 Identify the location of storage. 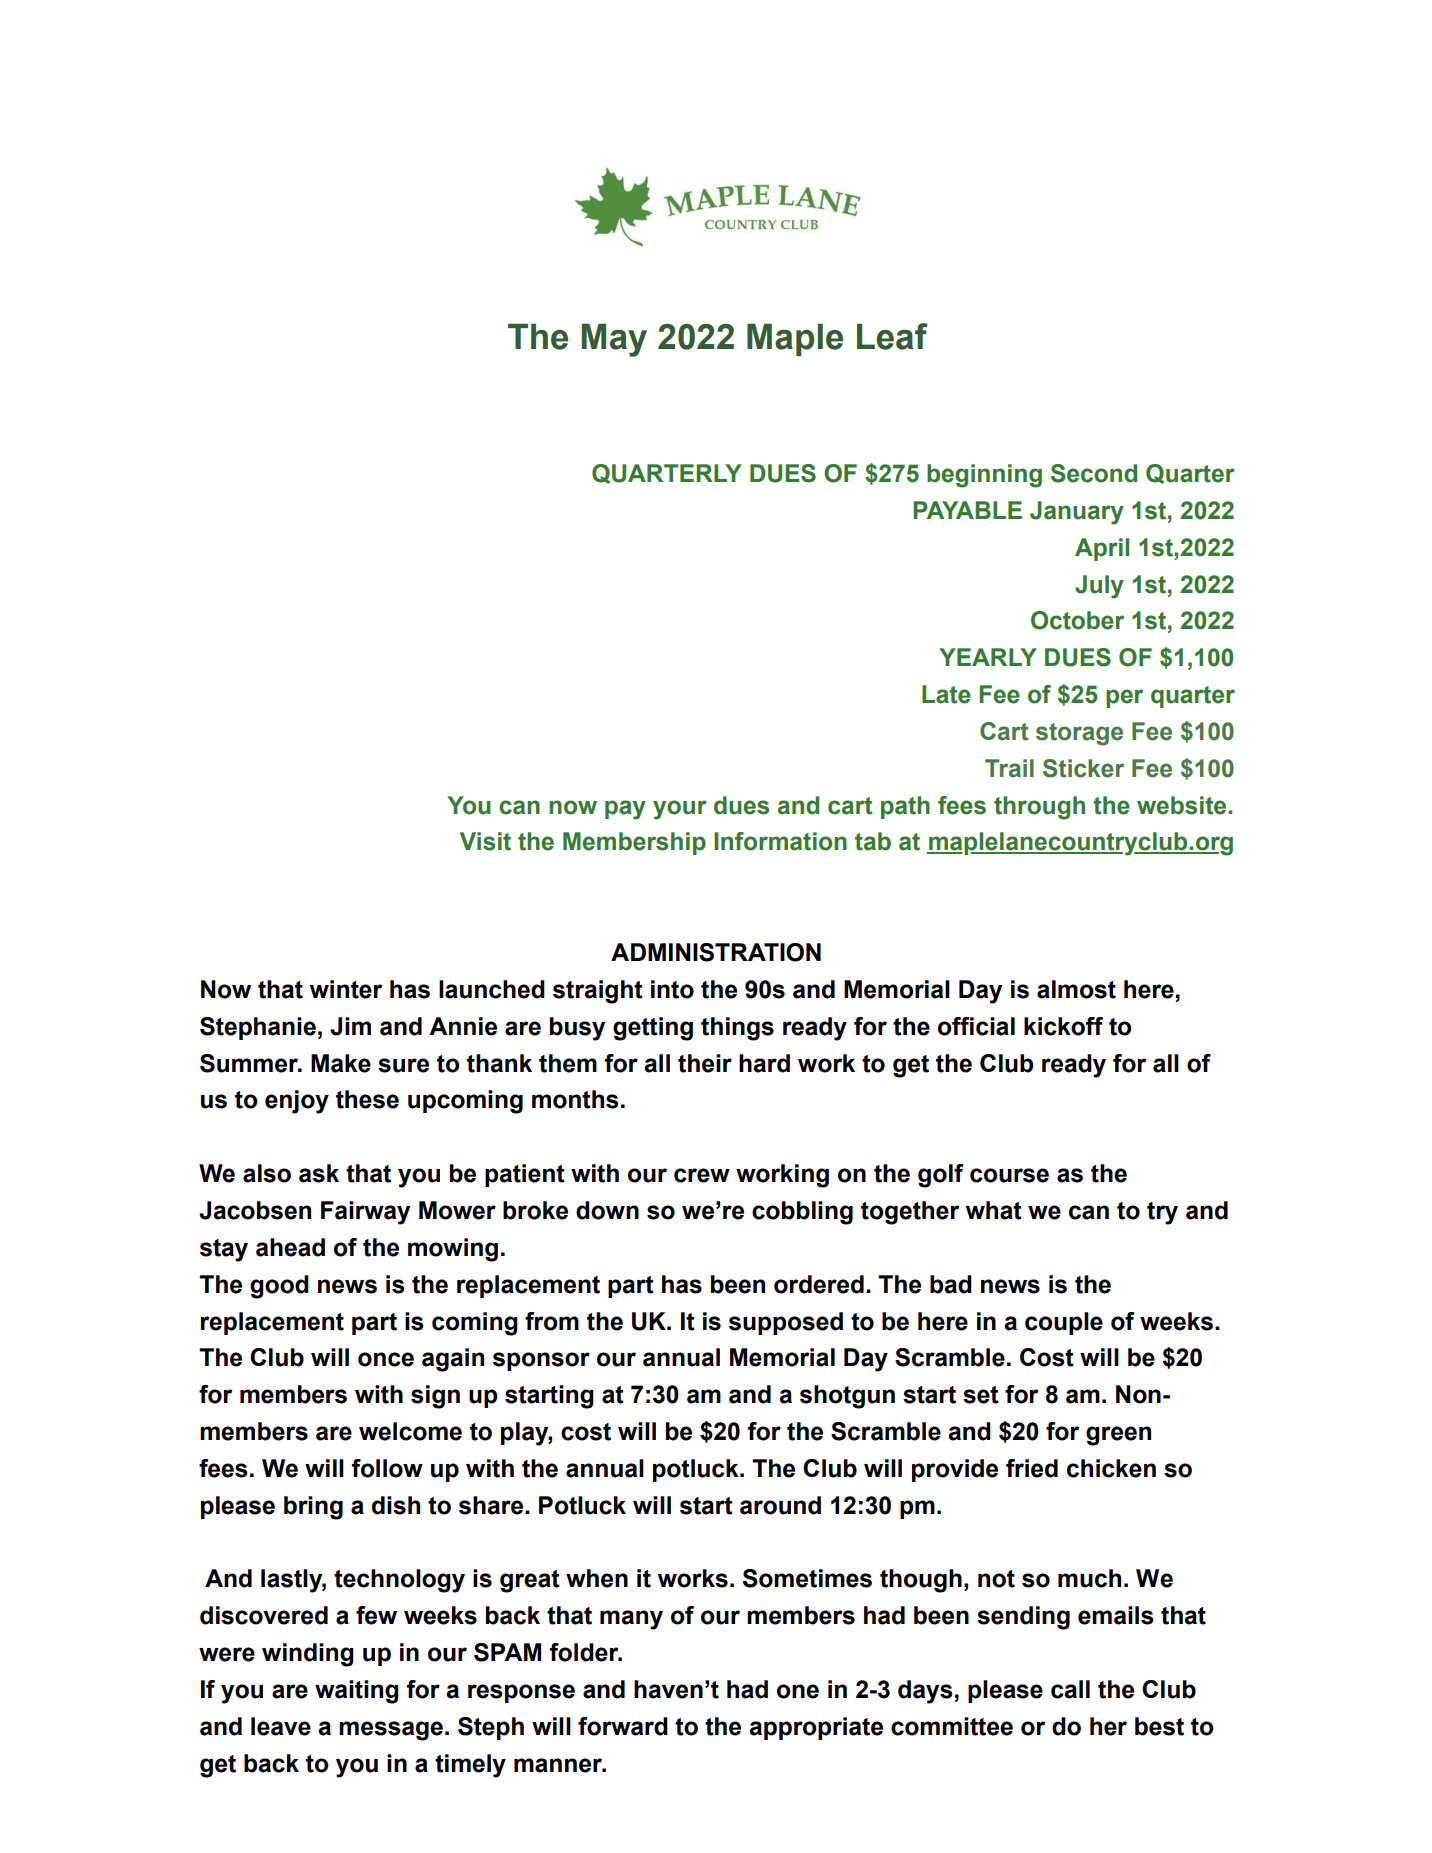
(1079, 734).
